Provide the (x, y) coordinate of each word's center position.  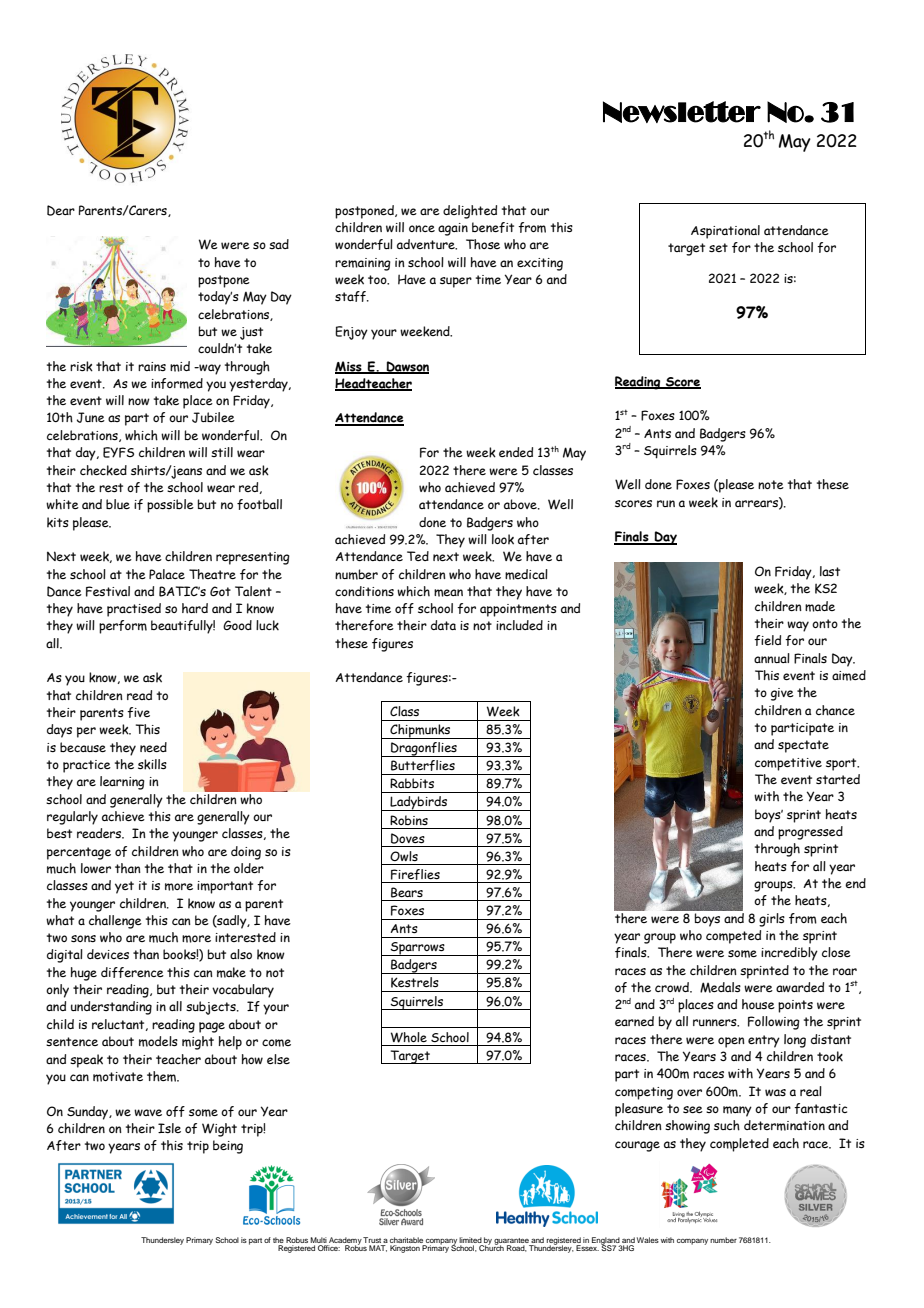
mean (448, 593)
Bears (407, 892)
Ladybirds (419, 803)
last (830, 571)
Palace (167, 574)
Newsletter (682, 112)
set (718, 247)
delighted (470, 212)
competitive (788, 764)
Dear (61, 210)
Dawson (406, 367)
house (758, 1004)
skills (152, 764)
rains (152, 366)
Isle (169, 1128)
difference (132, 972)
